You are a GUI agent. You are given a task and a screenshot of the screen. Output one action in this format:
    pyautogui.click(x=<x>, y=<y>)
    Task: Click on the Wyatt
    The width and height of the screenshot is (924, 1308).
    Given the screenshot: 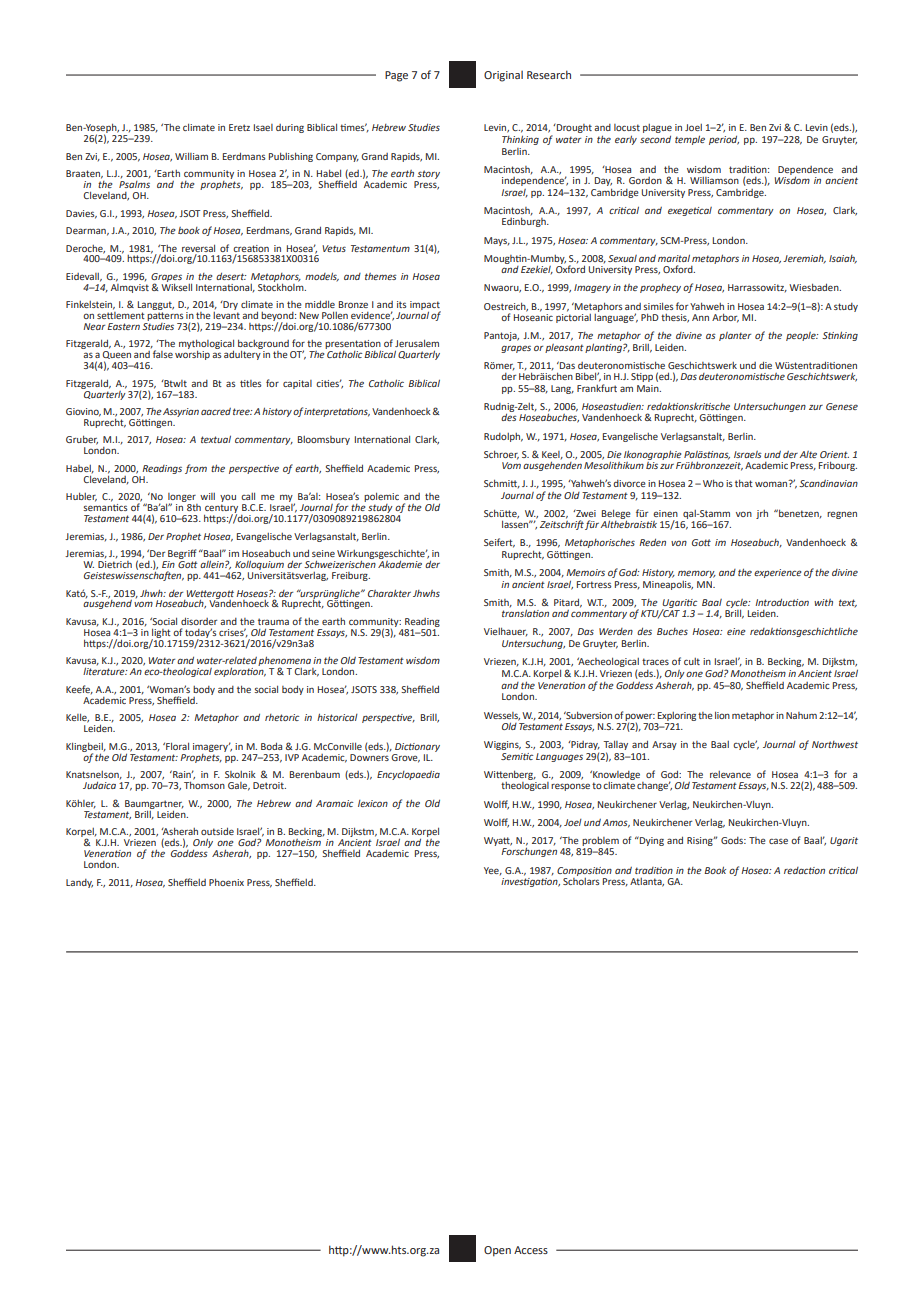 What is the action you would take?
    pyautogui.click(x=498, y=841)
